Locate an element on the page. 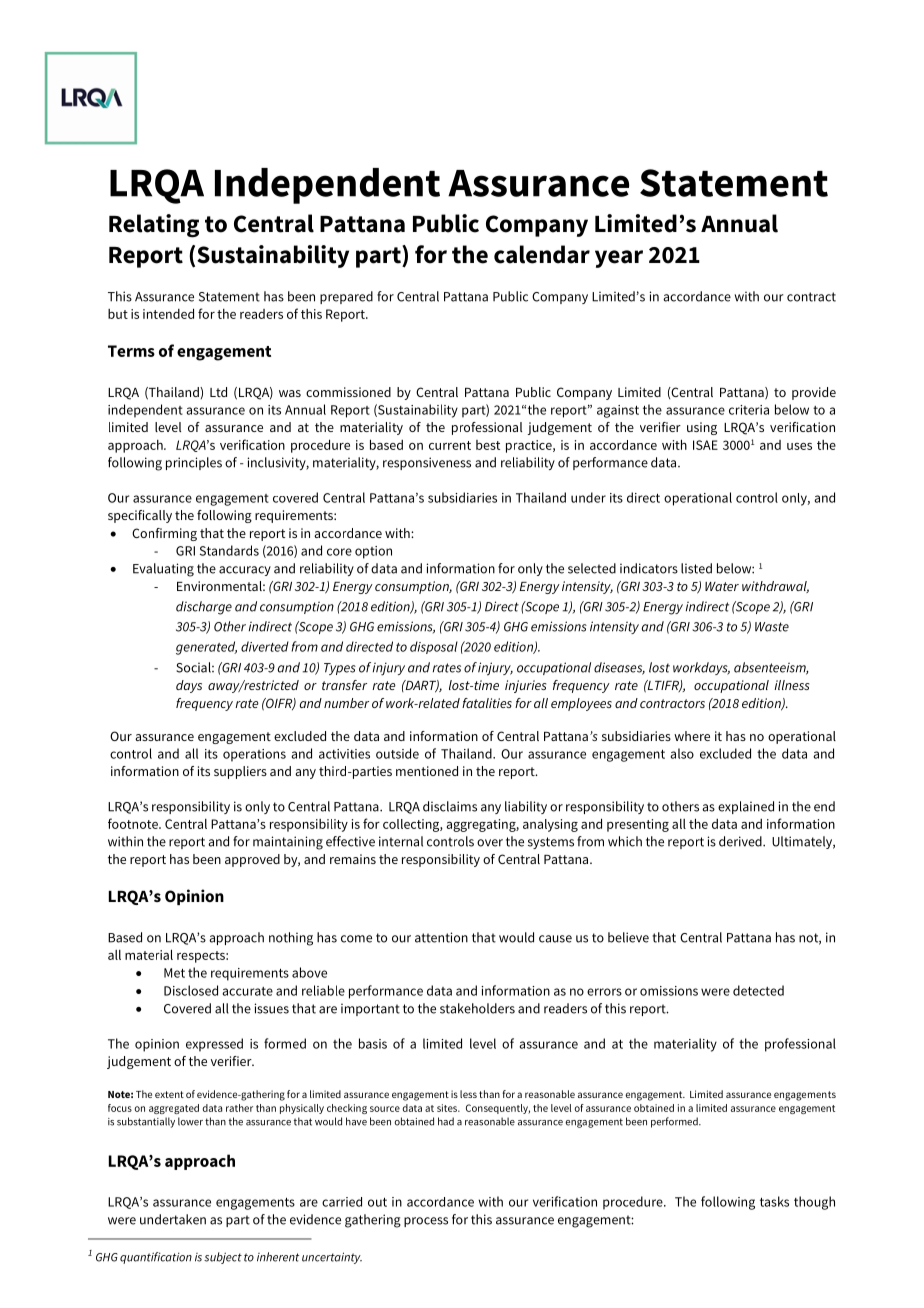 This page has width=924, height=1308. discharge is located at coordinates (204, 608).
